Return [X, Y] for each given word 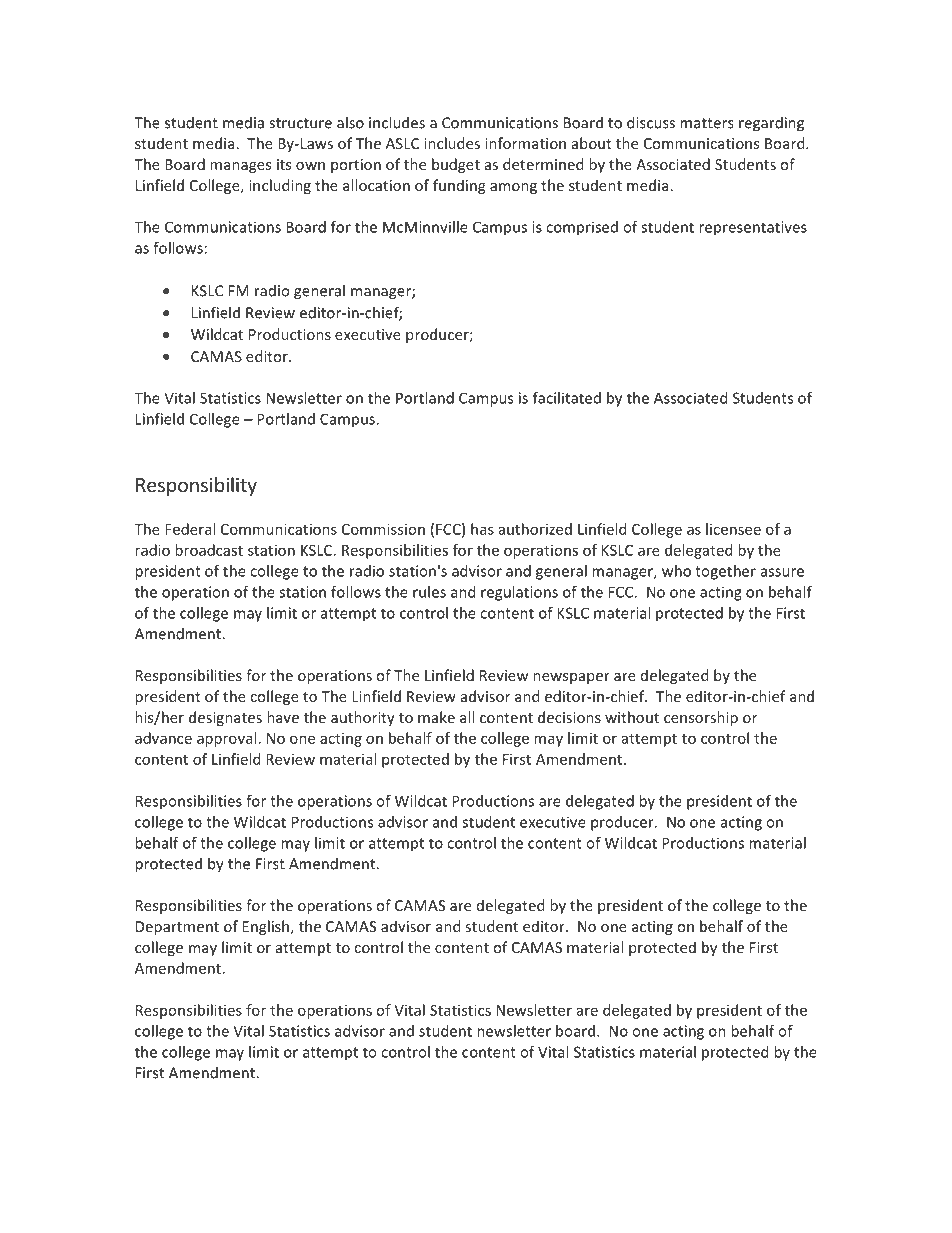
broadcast [209, 550]
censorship [701, 718]
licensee [733, 529]
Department [177, 928]
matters [707, 123]
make [436, 717]
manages [240, 167]
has [482, 529]
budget [456, 165]
